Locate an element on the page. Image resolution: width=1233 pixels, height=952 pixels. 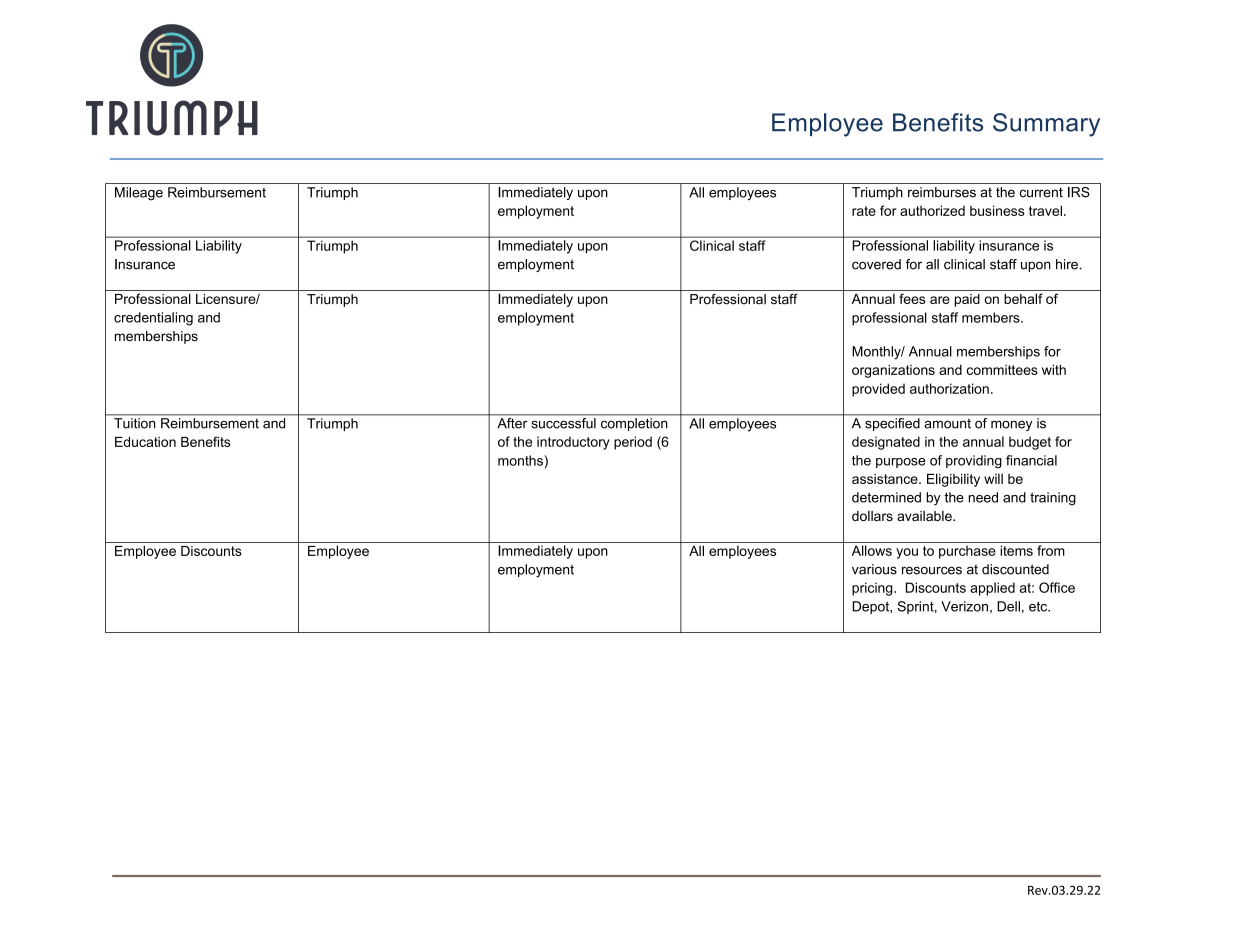
Mileage is located at coordinates (139, 194).
